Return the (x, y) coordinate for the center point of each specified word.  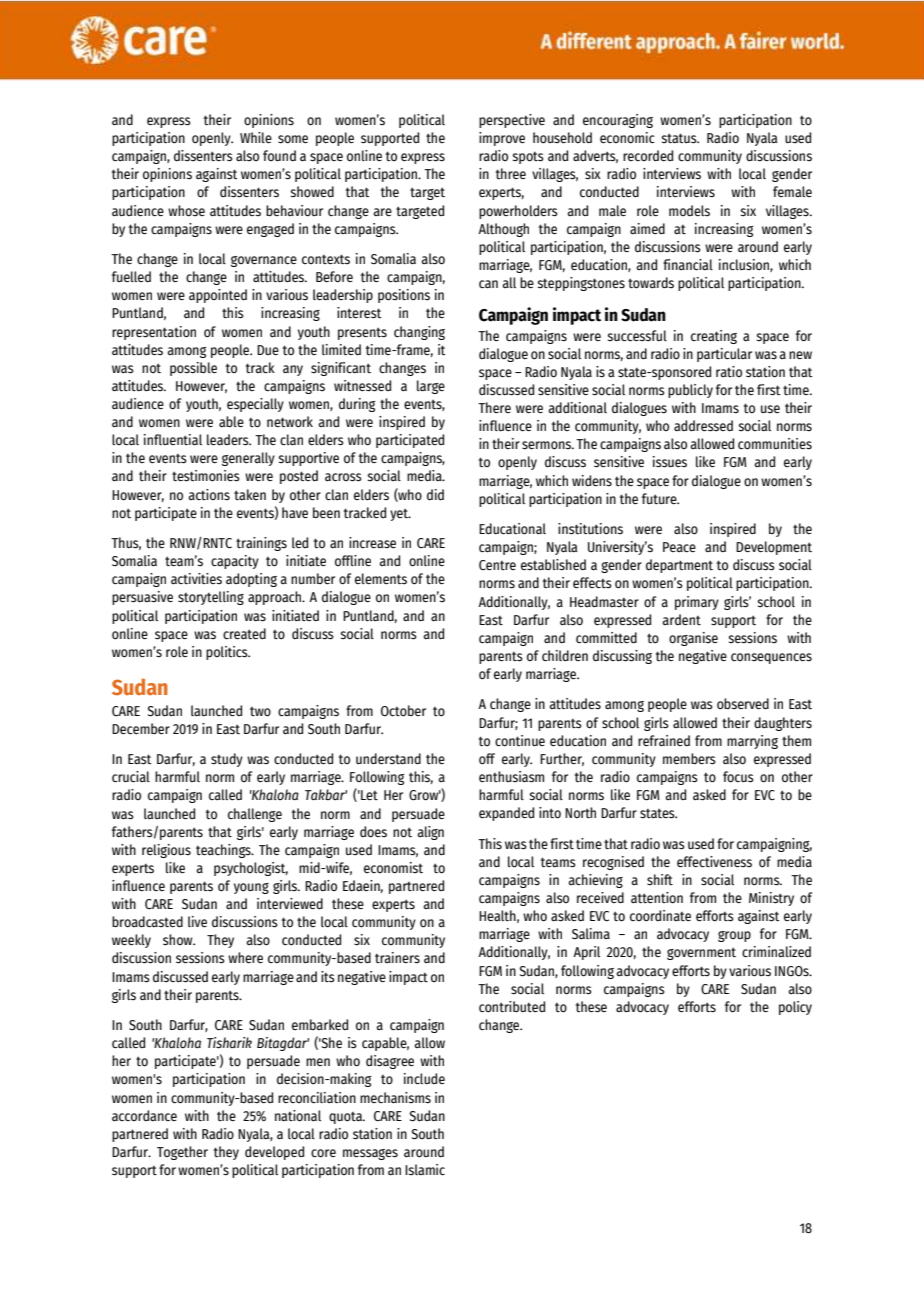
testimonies (206, 476)
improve (502, 139)
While (256, 138)
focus (738, 777)
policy (795, 1008)
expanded (506, 814)
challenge (255, 815)
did (435, 495)
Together (182, 1153)
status (680, 138)
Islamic (425, 1170)
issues (670, 462)
